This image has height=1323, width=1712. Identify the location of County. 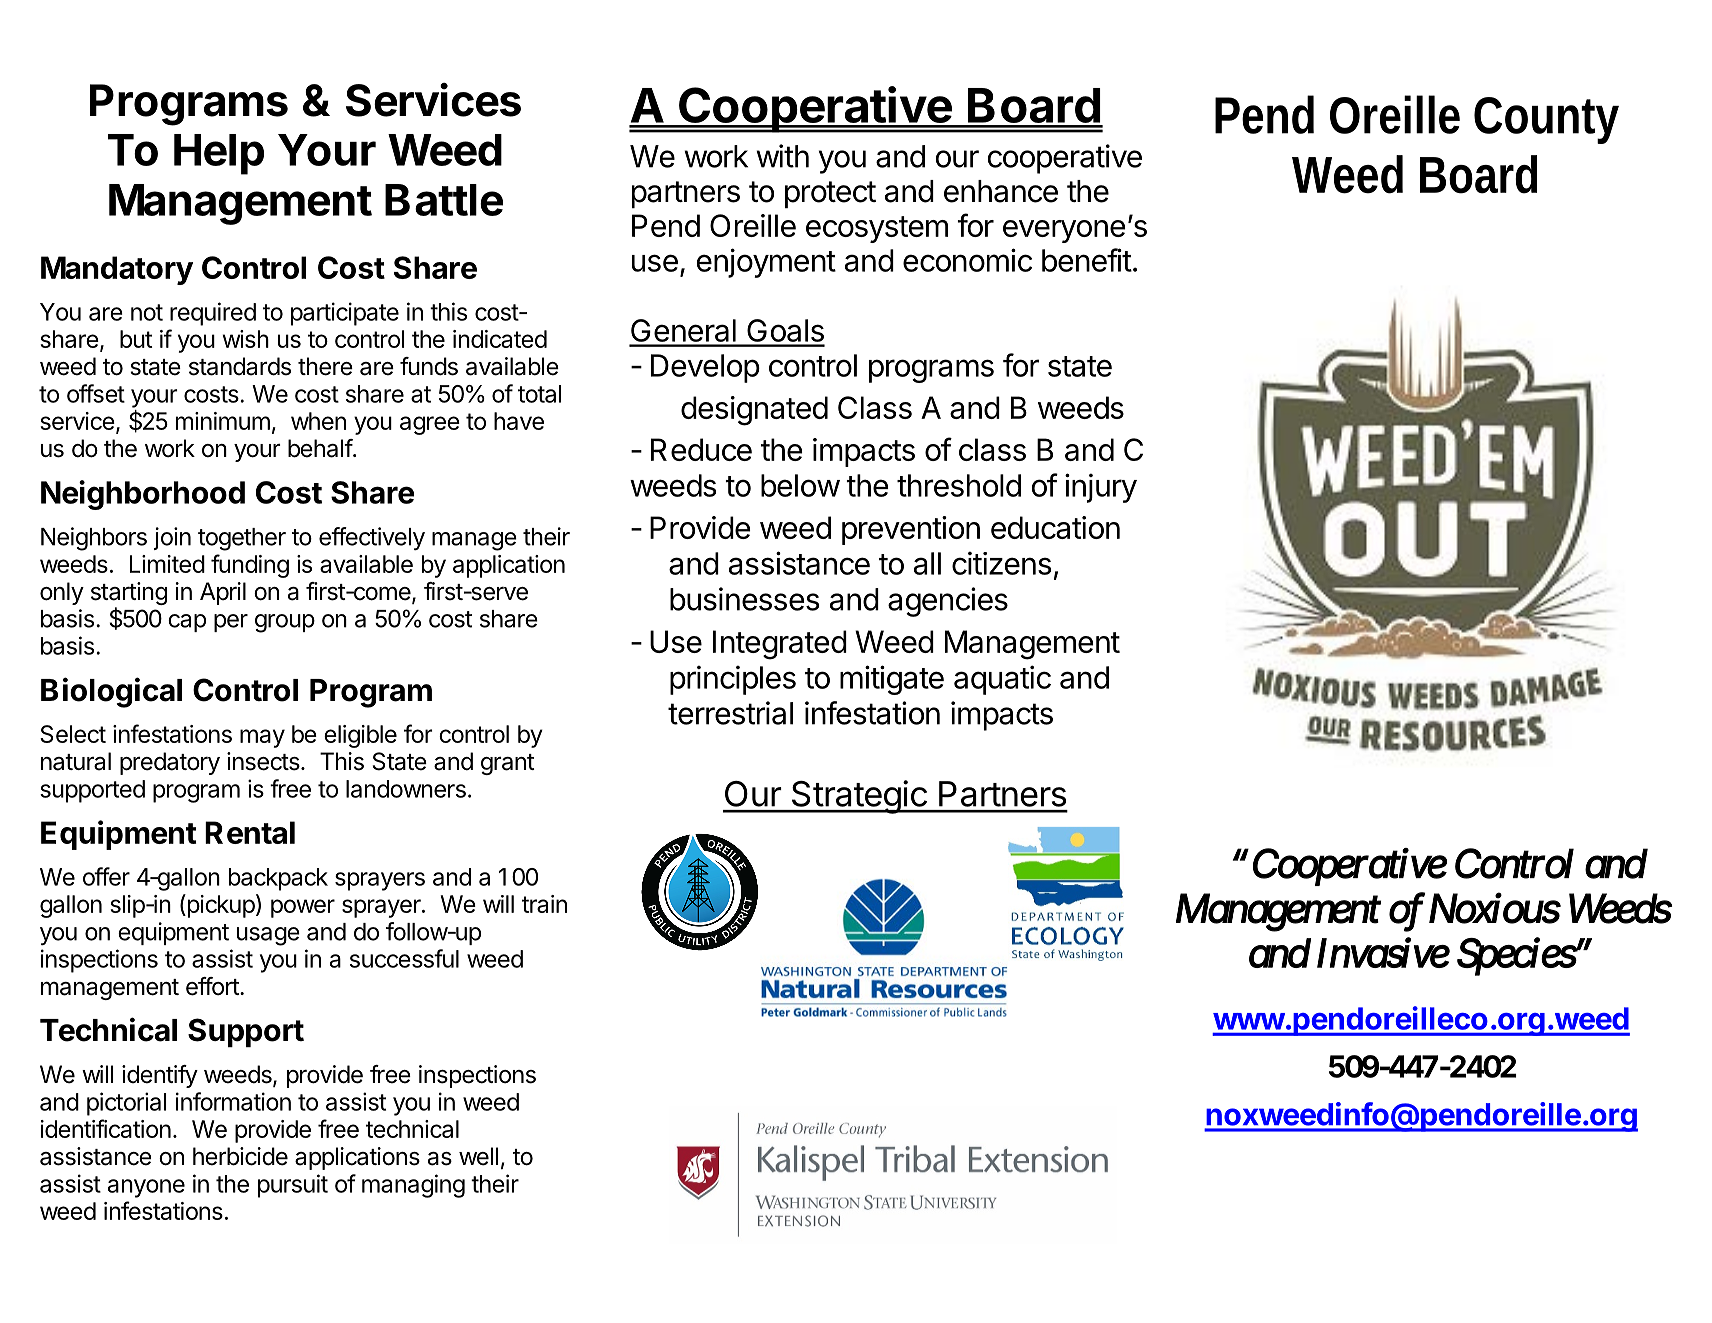
(1546, 120).
